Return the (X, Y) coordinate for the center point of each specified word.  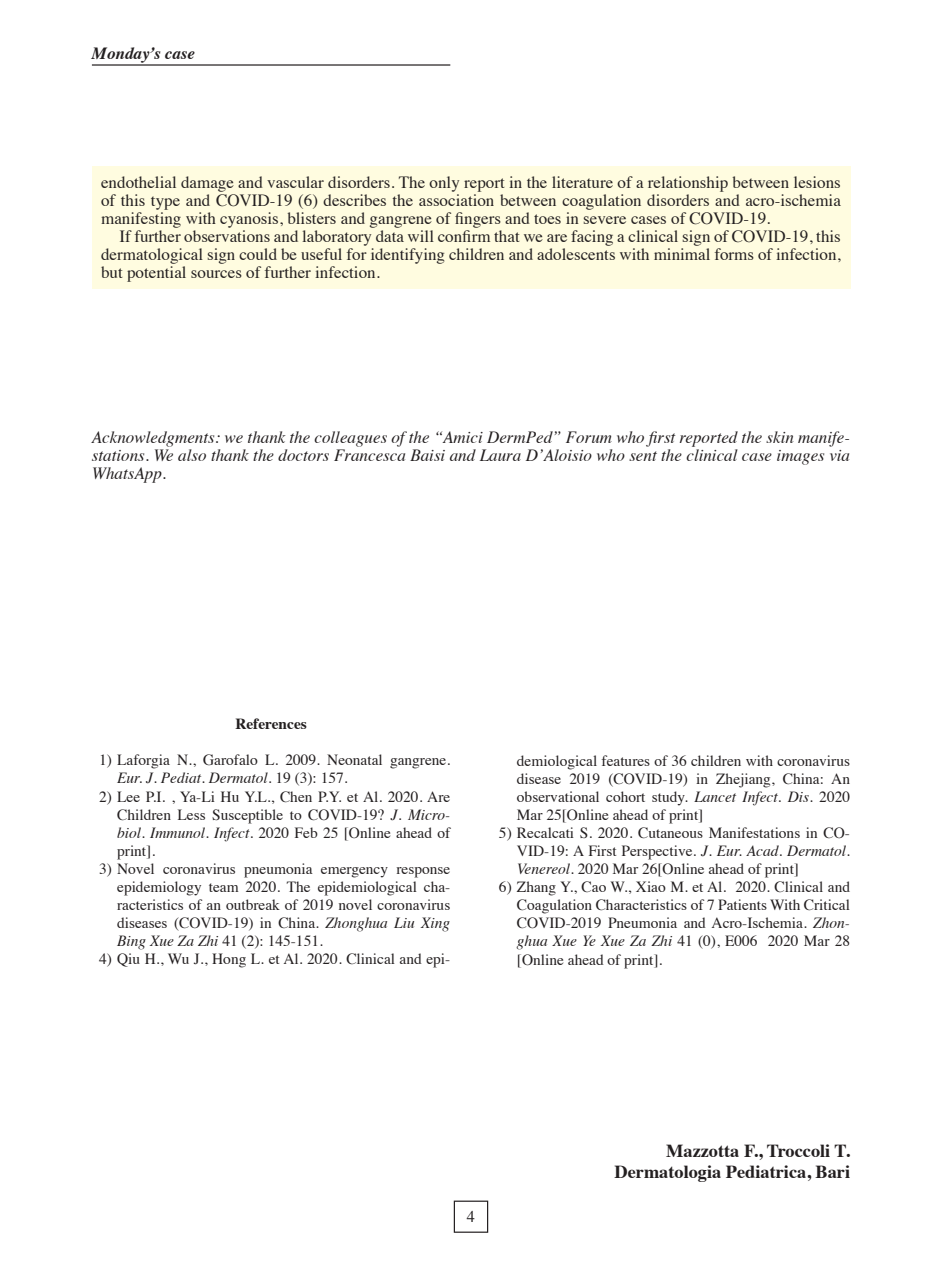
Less (191, 814)
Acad (763, 850)
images (800, 457)
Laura (500, 455)
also (192, 455)
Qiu (128, 960)
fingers (478, 220)
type (165, 203)
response (423, 872)
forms (734, 254)
